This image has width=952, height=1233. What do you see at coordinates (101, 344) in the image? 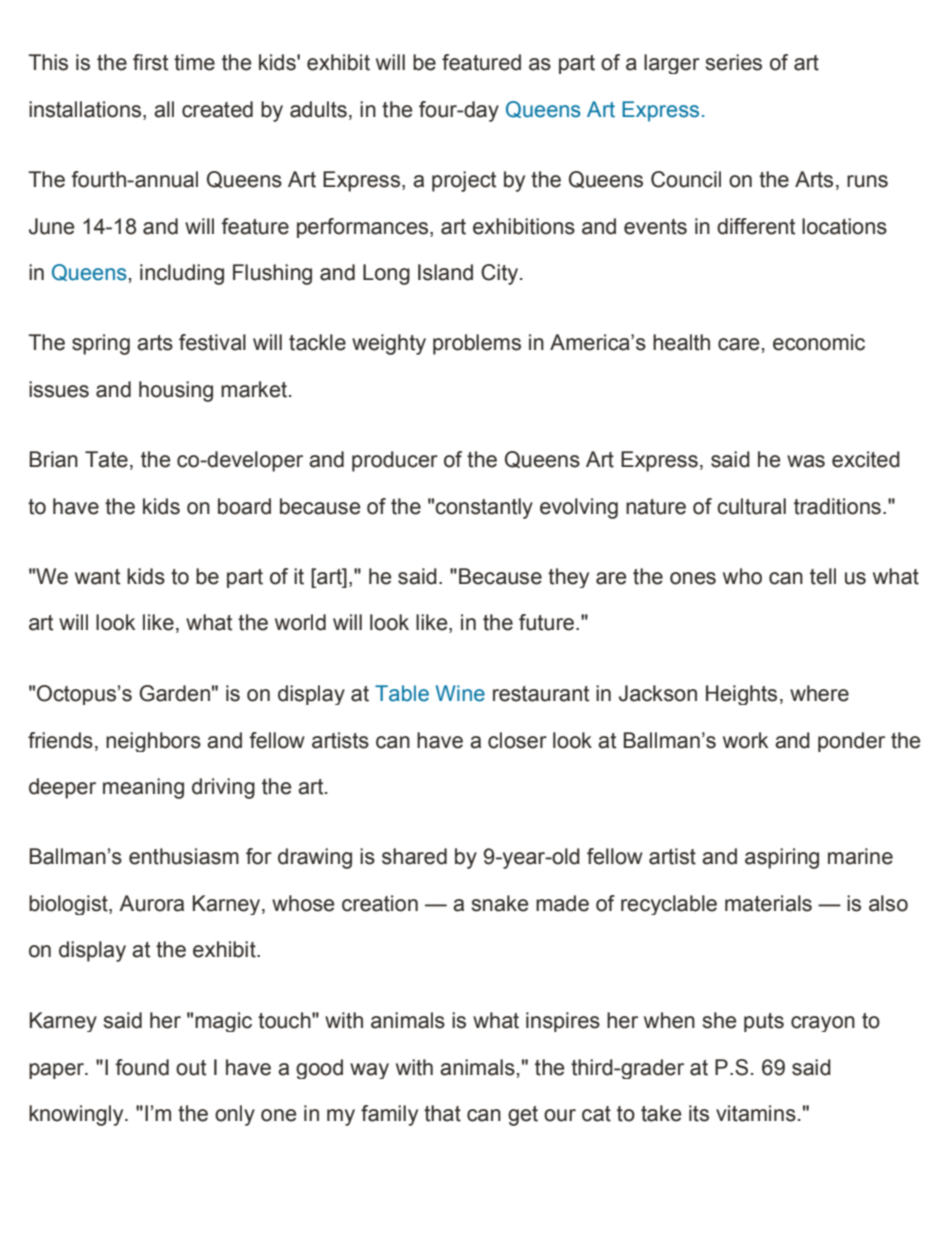
I see `spring` at bounding box center [101, 344].
